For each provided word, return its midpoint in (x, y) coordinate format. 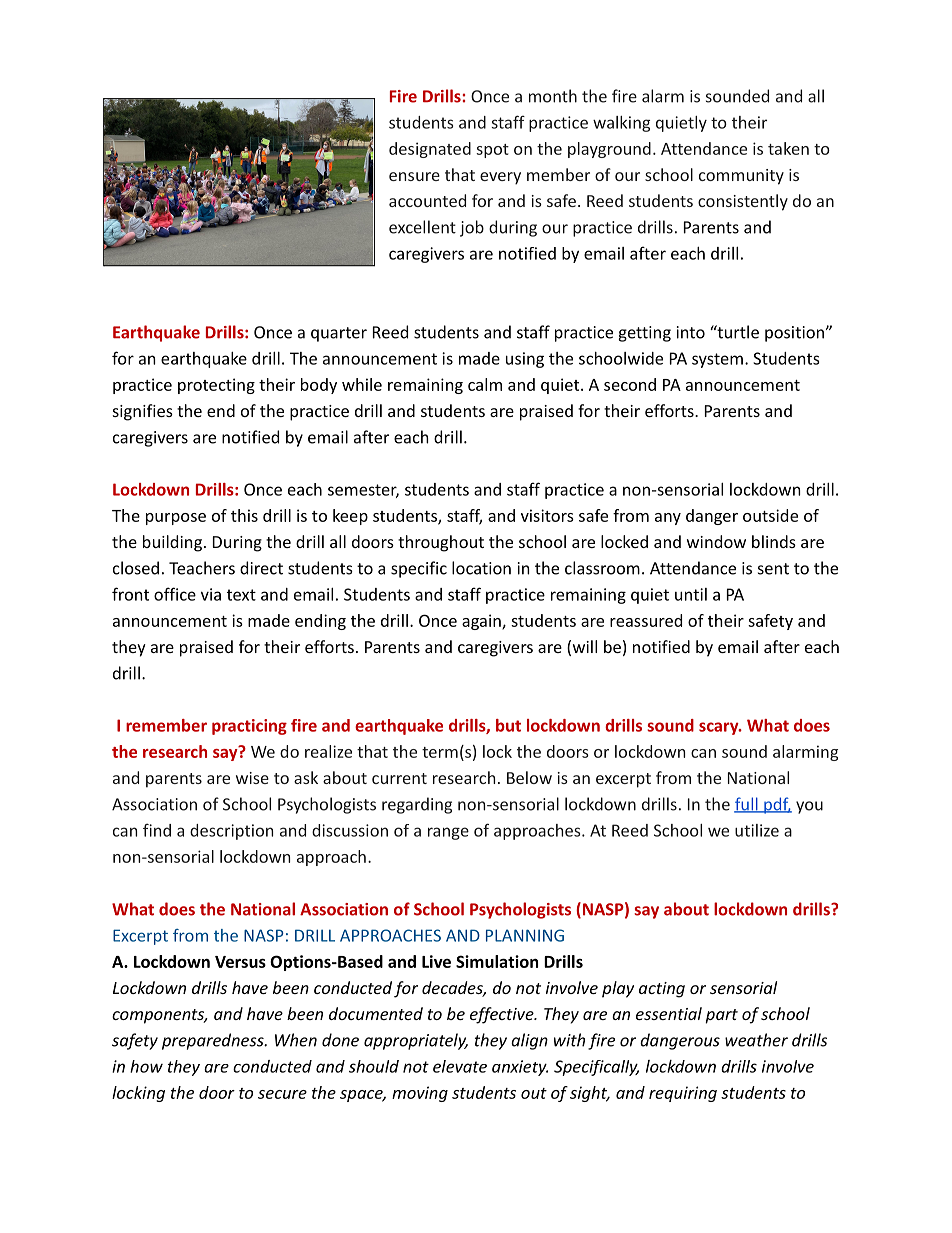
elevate (460, 1066)
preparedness (214, 1041)
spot (492, 151)
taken (788, 148)
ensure (414, 176)
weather (756, 1040)
